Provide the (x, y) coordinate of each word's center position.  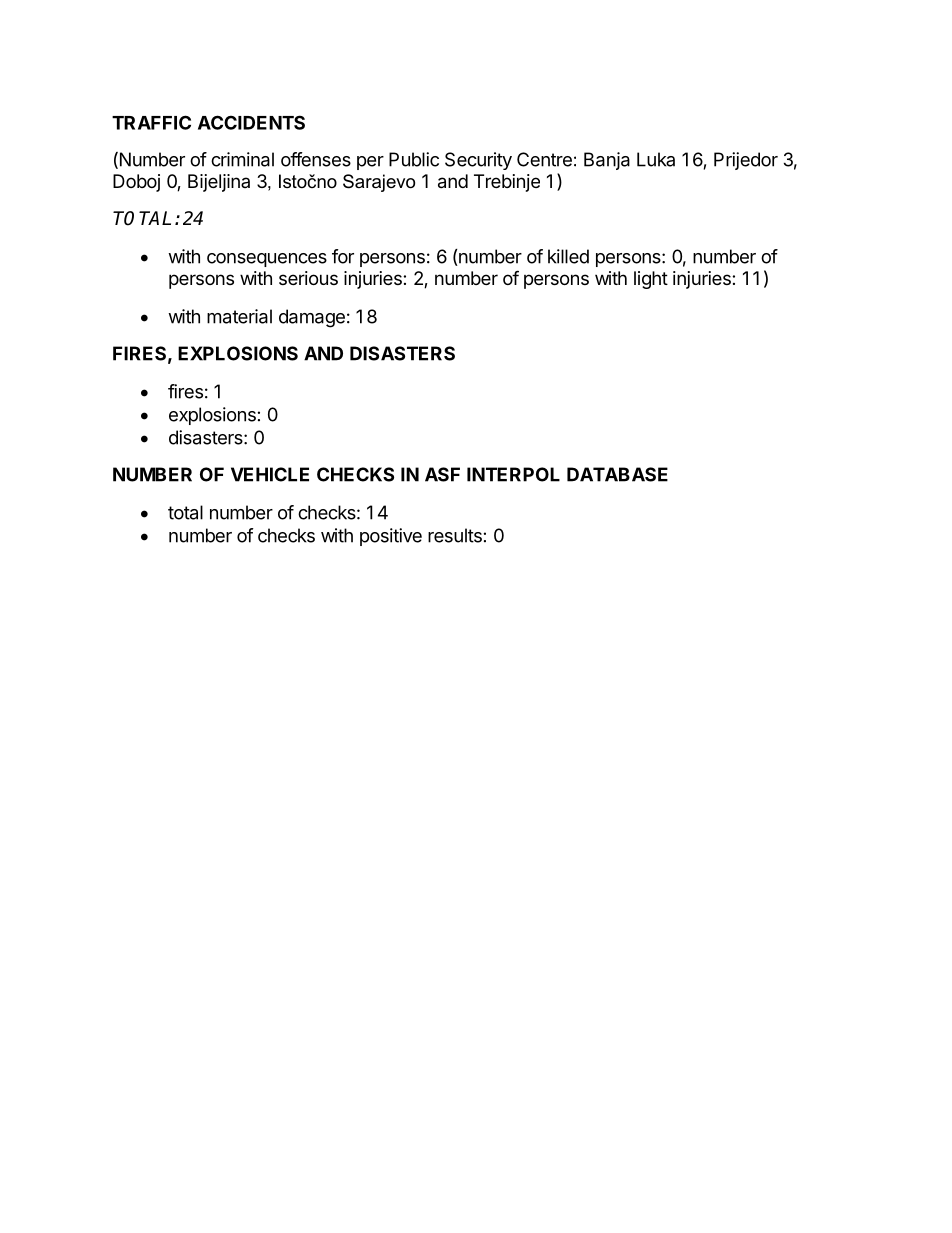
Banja (607, 161)
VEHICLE (270, 474)
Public (414, 159)
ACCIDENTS (251, 122)
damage (312, 318)
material (239, 316)
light (651, 280)
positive (391, 537)
